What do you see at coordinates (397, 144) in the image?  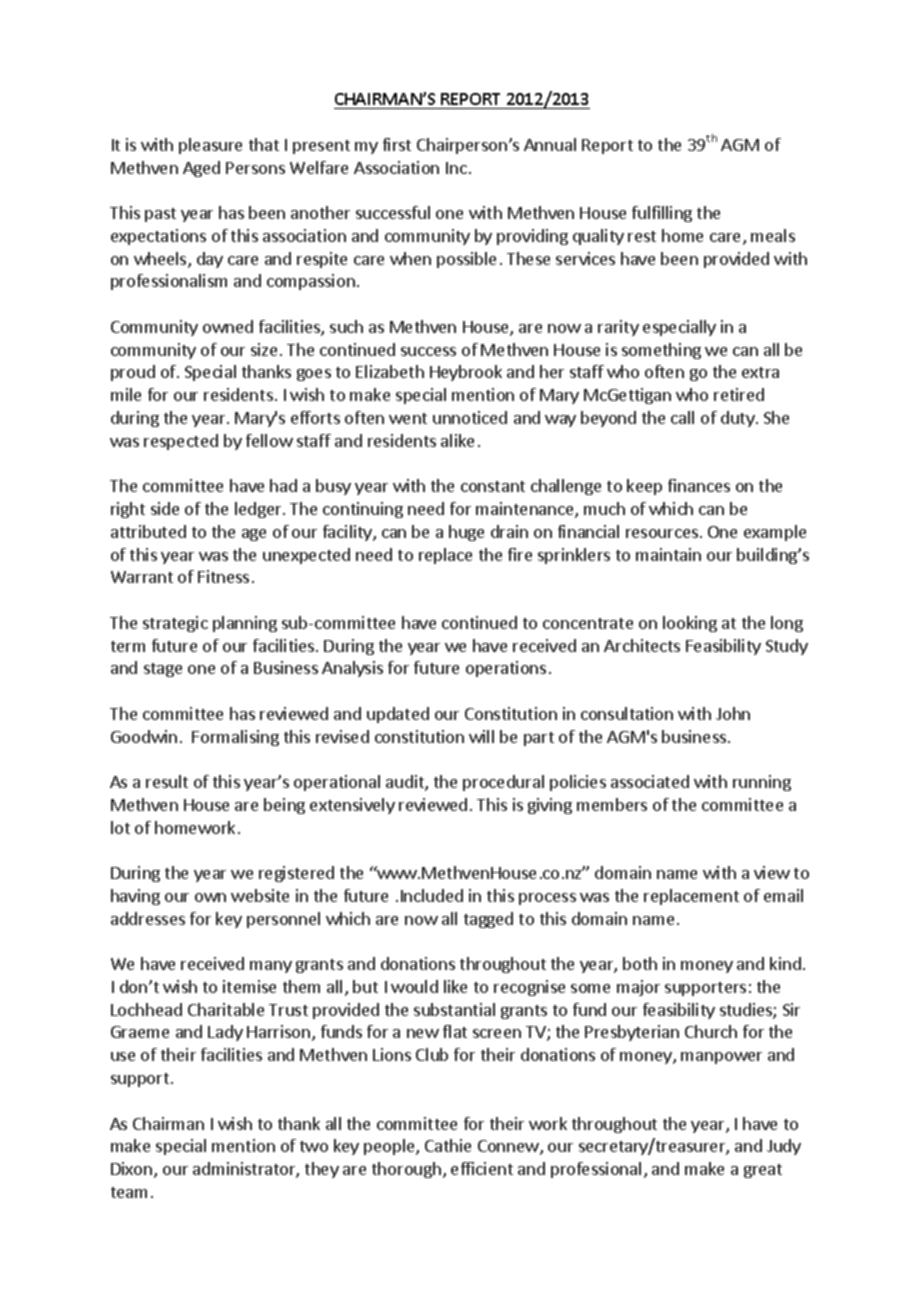 I see `first` at bounding box center [397, 144].
